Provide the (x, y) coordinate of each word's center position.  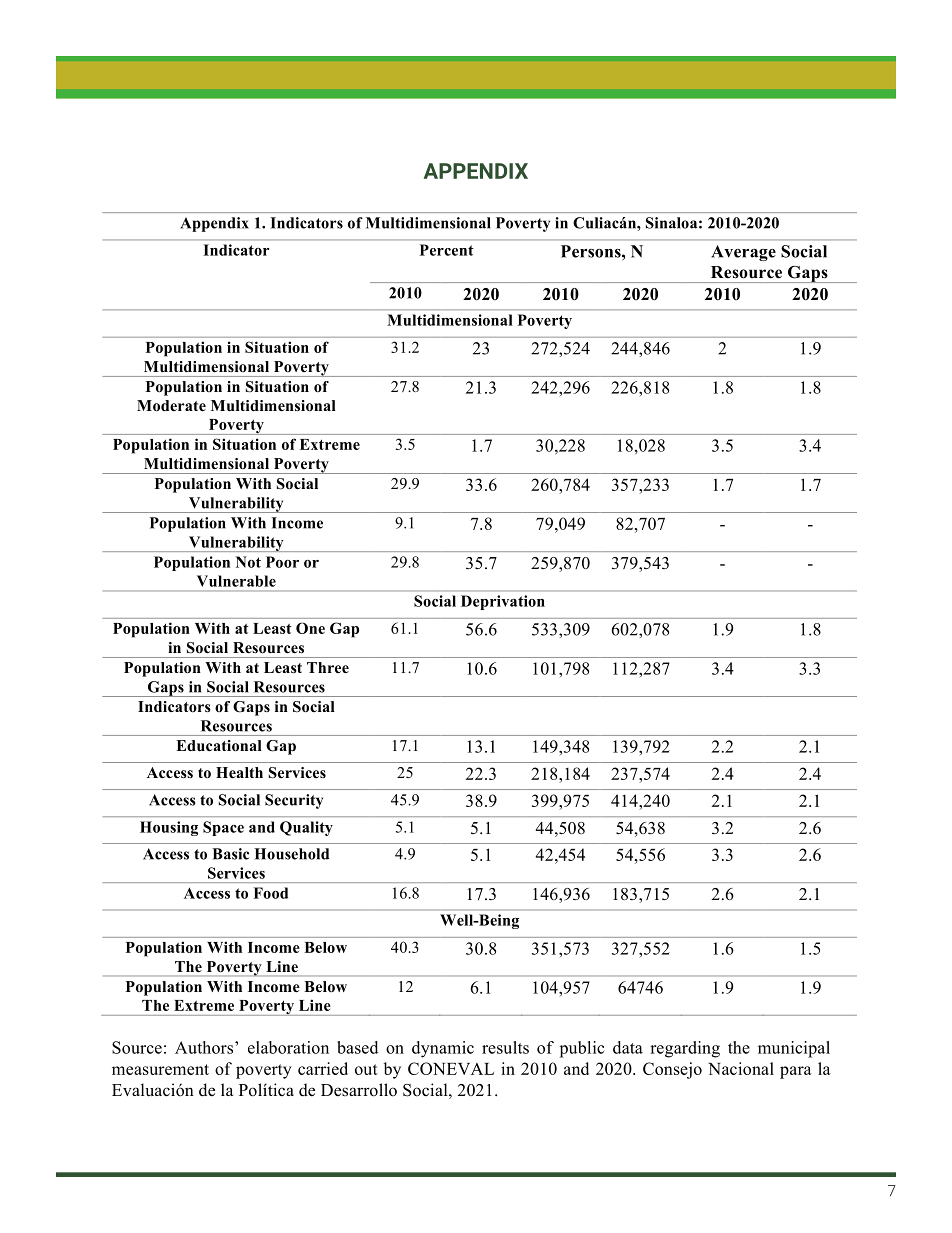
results (505, 1047)
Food (270, 893)
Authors (205, 1047)
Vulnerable (236, 581)
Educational (219, 746)
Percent (447, 250)
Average (743, 253)
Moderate (171, 406)
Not (248, 562)
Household (291, 854)
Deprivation (503, 602)
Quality (306, 828)
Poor (282, 562)
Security (294, 801)
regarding (685, 1049)
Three (328, 667)
